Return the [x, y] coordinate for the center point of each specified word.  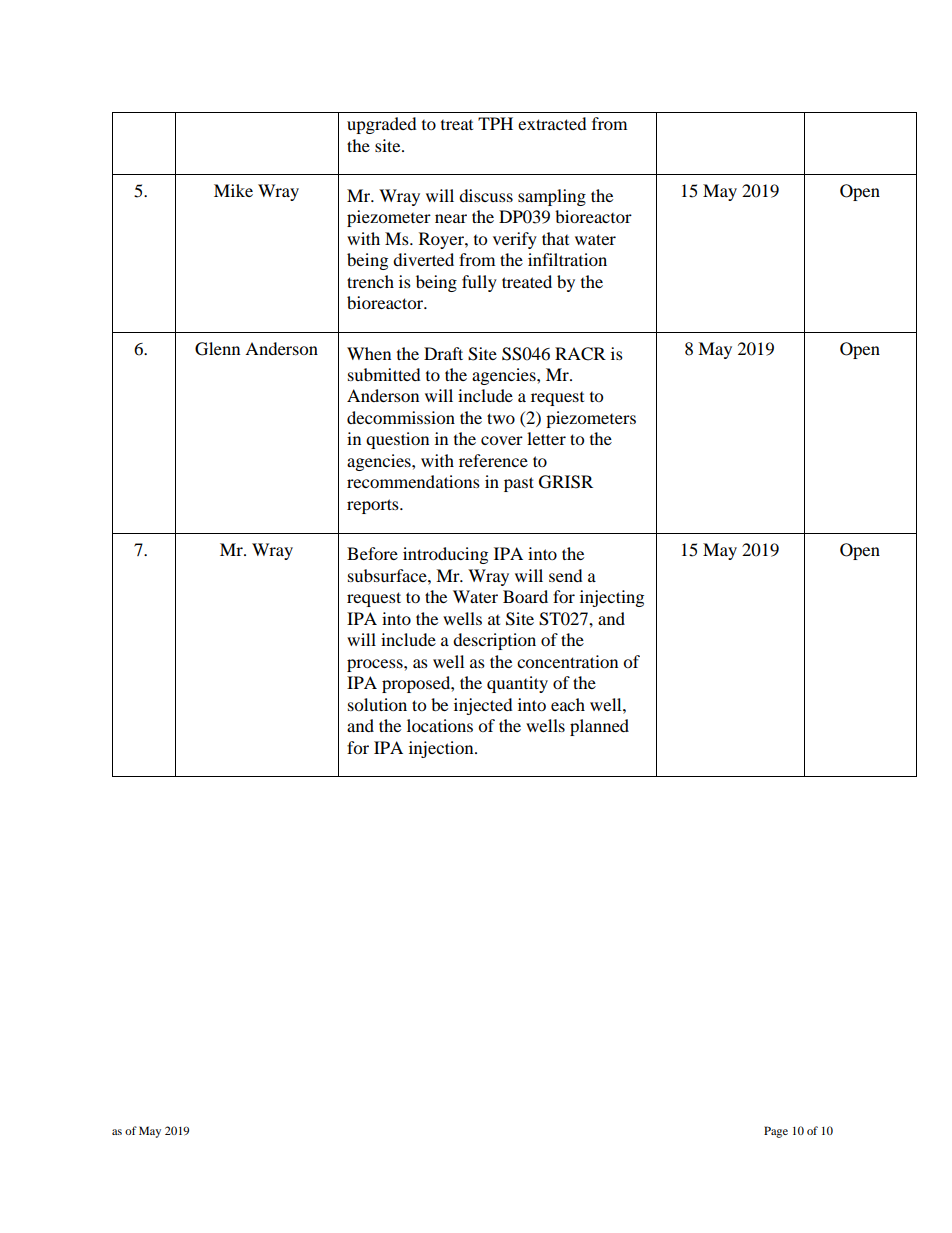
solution [377, 704]
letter [546, 438]
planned [599, 727]
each [568, 704]
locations [440, 725]
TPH [495, 123]
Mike [233, 190]
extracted [552, 123]
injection [442, 749]
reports [374, 506]
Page [776, 1132]
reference [493, 460]
